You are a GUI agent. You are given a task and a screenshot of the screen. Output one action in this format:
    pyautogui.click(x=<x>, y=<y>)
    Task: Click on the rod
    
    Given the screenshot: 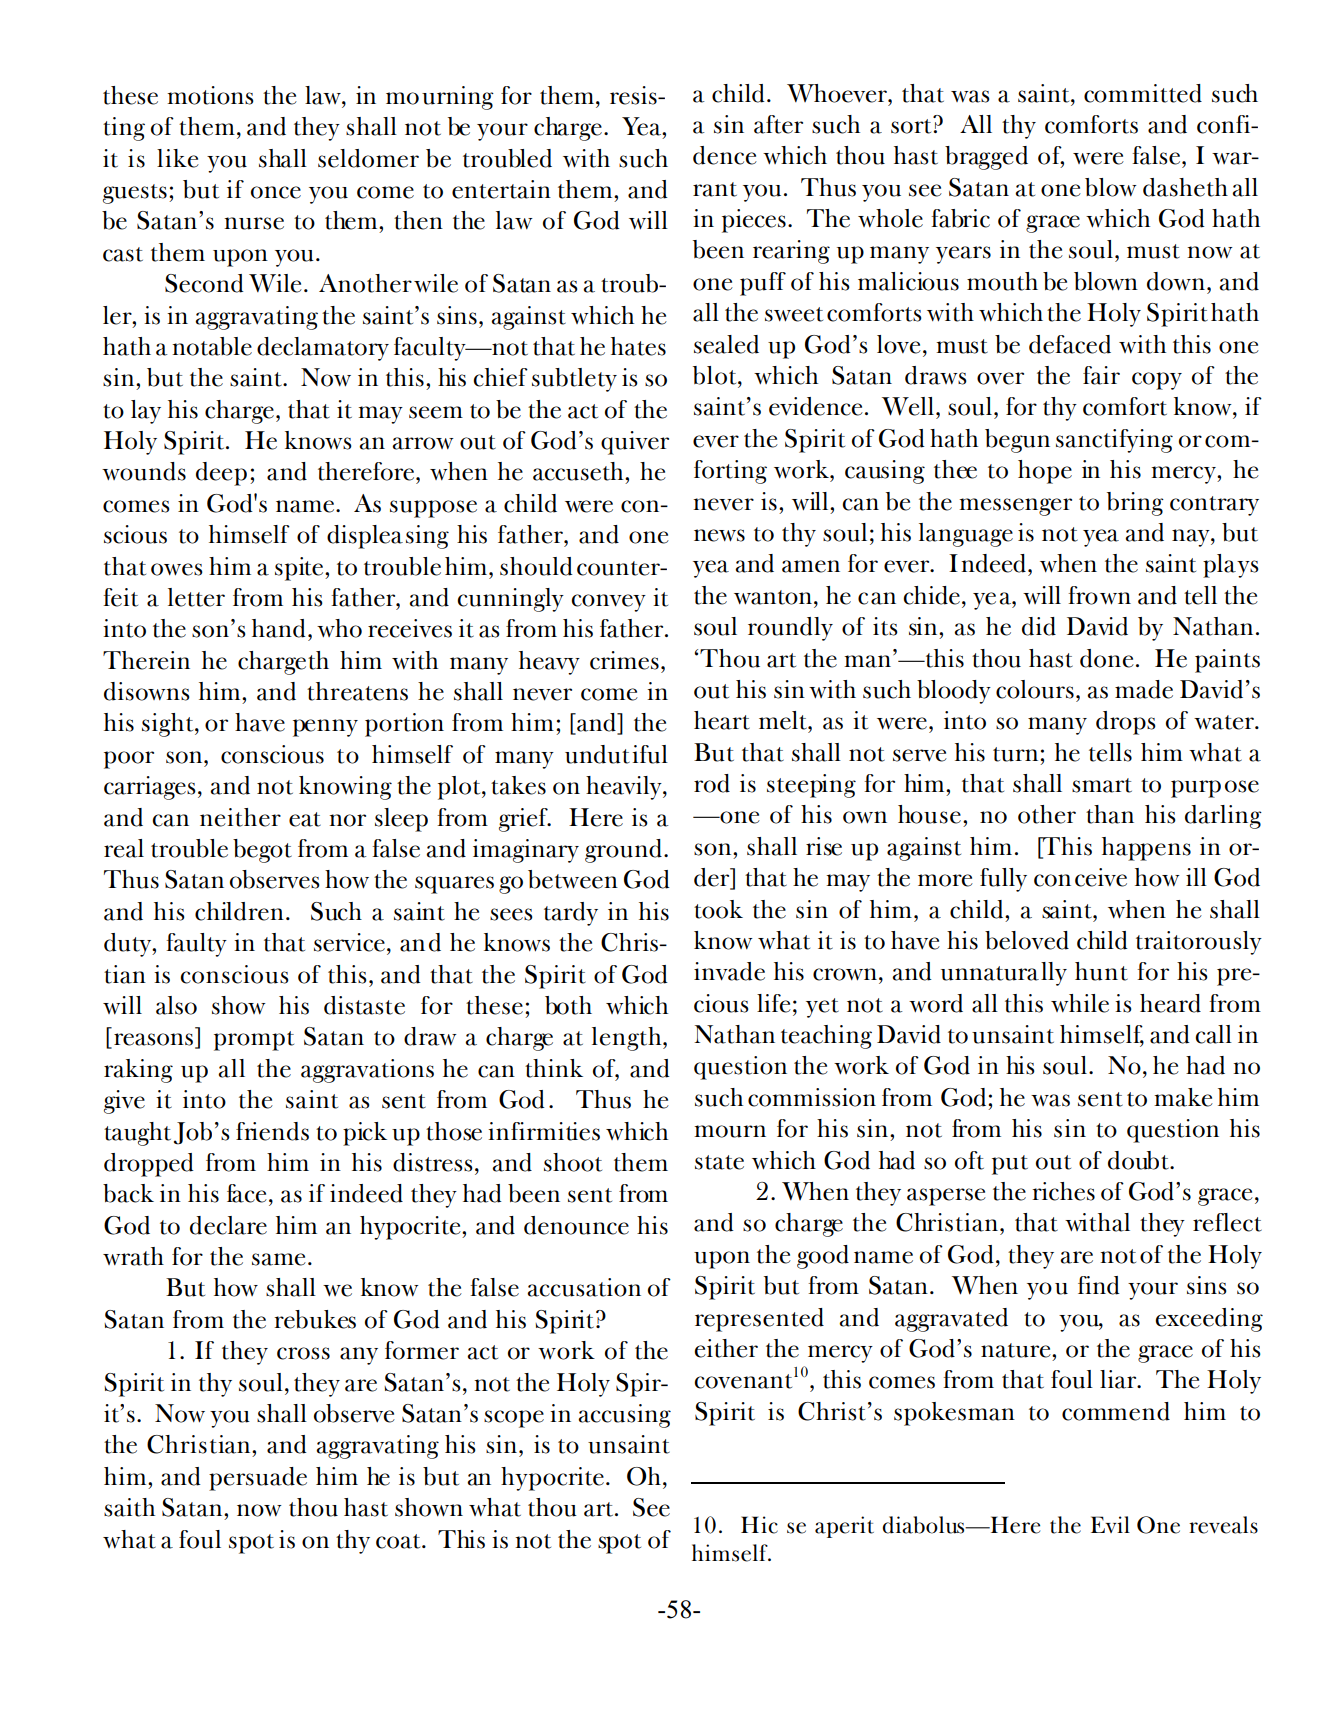 What is the action you would take?
    pyautogui.click(x=712, y=783)
